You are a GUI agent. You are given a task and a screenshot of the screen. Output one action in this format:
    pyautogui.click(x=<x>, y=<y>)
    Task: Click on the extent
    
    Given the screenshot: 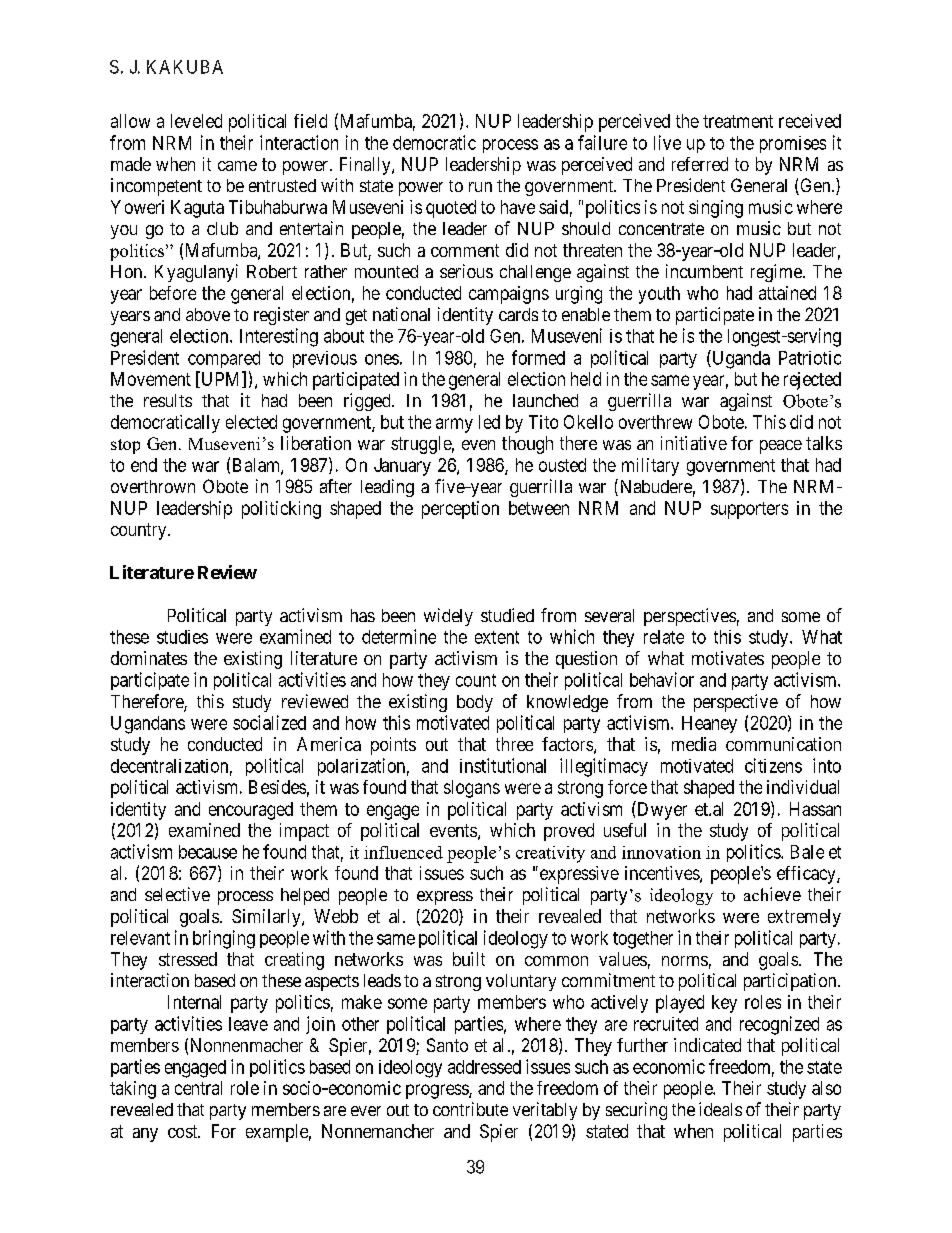 What is the action you would take?
    pyautogui.click(x=497, y=637)
